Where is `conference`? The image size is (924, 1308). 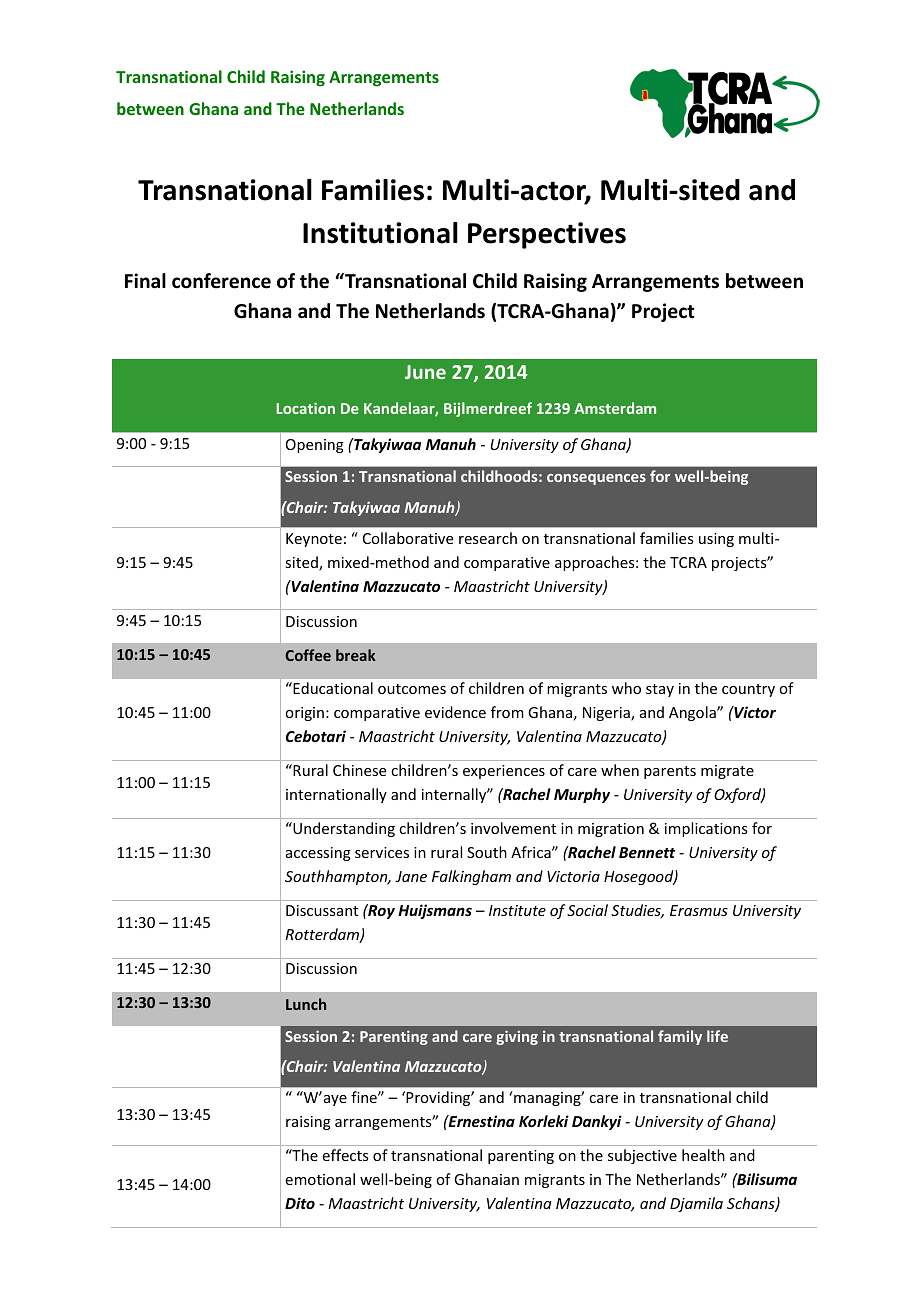
conference is located at coordinates (221, 281).
